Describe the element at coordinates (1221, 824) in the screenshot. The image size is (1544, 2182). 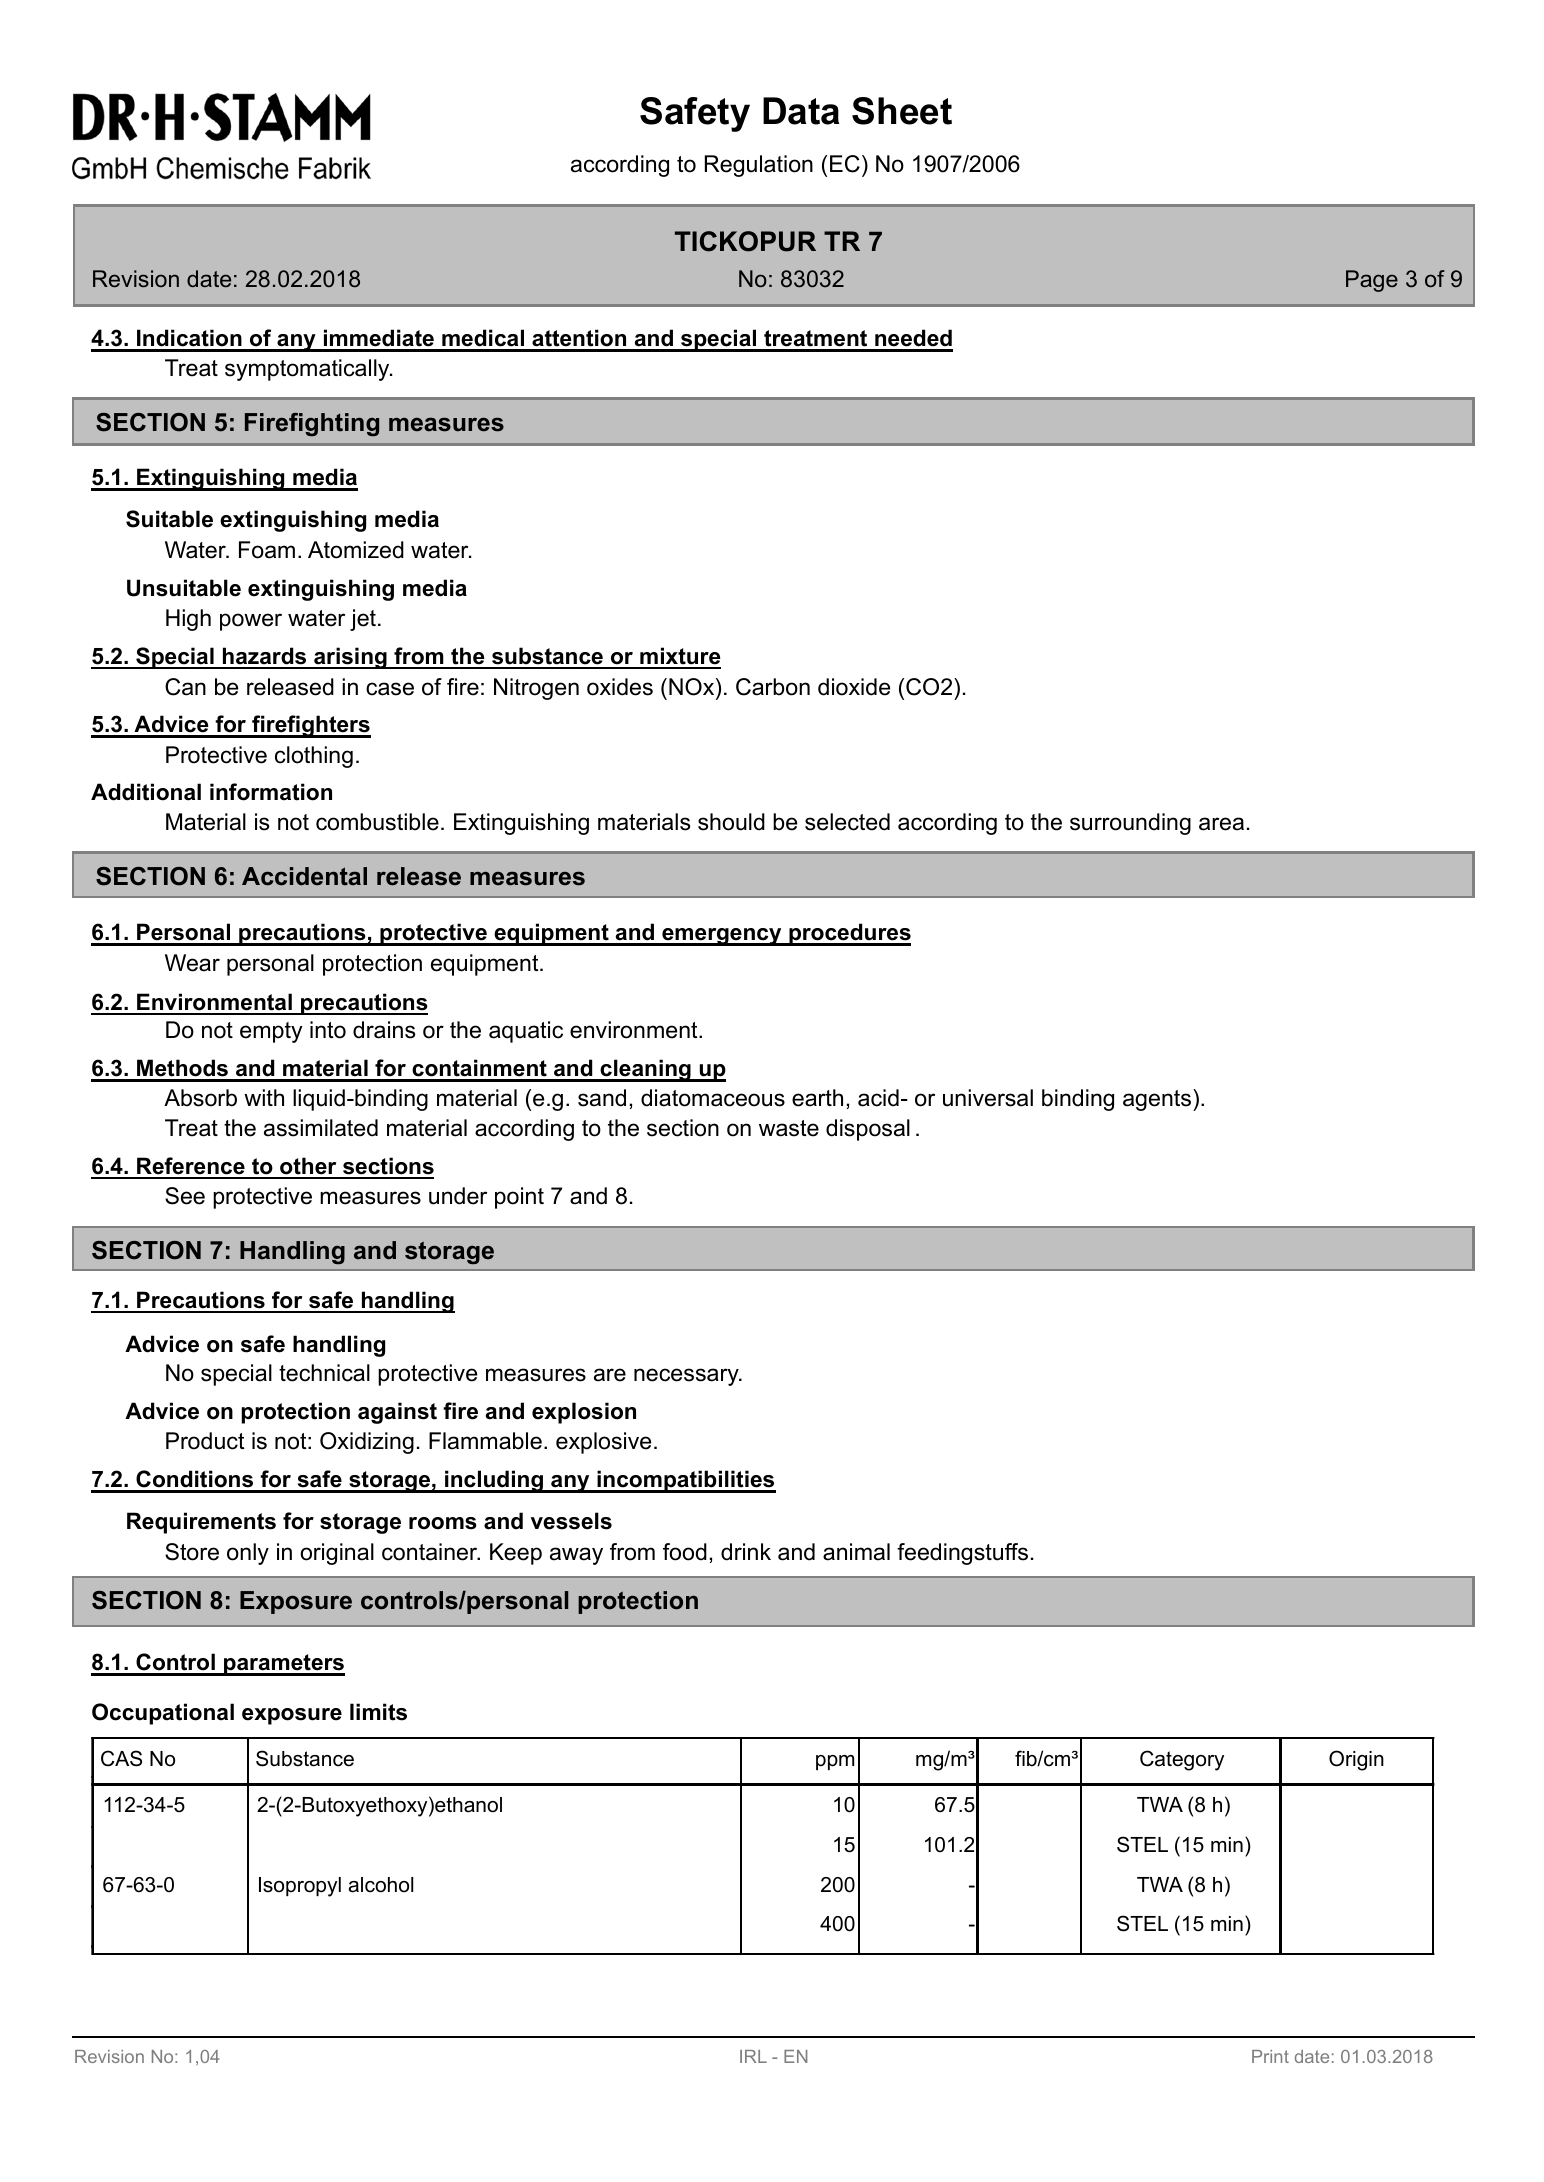
I see `area` at that location.
